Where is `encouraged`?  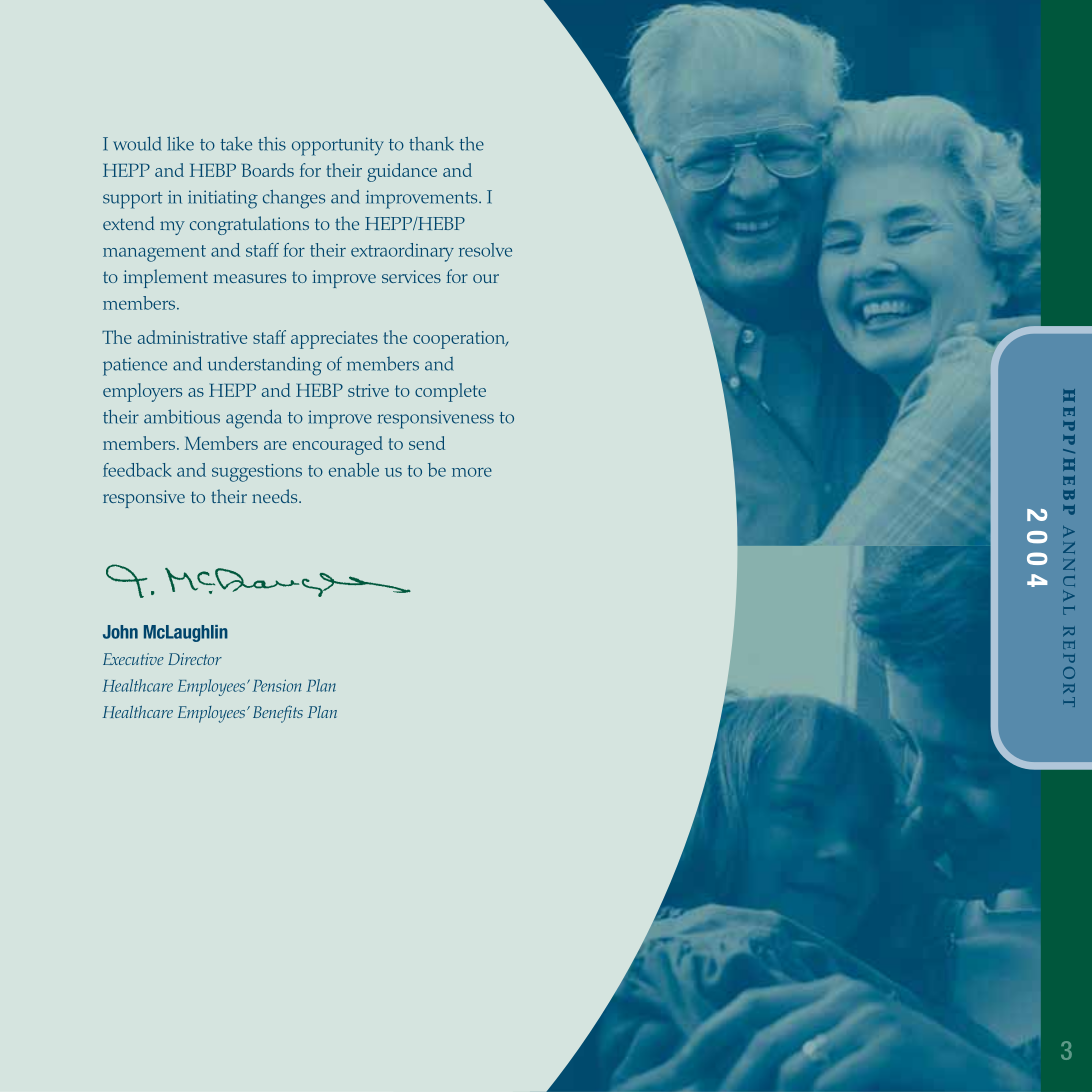 encouraged is located at coordinates (338, 445).
